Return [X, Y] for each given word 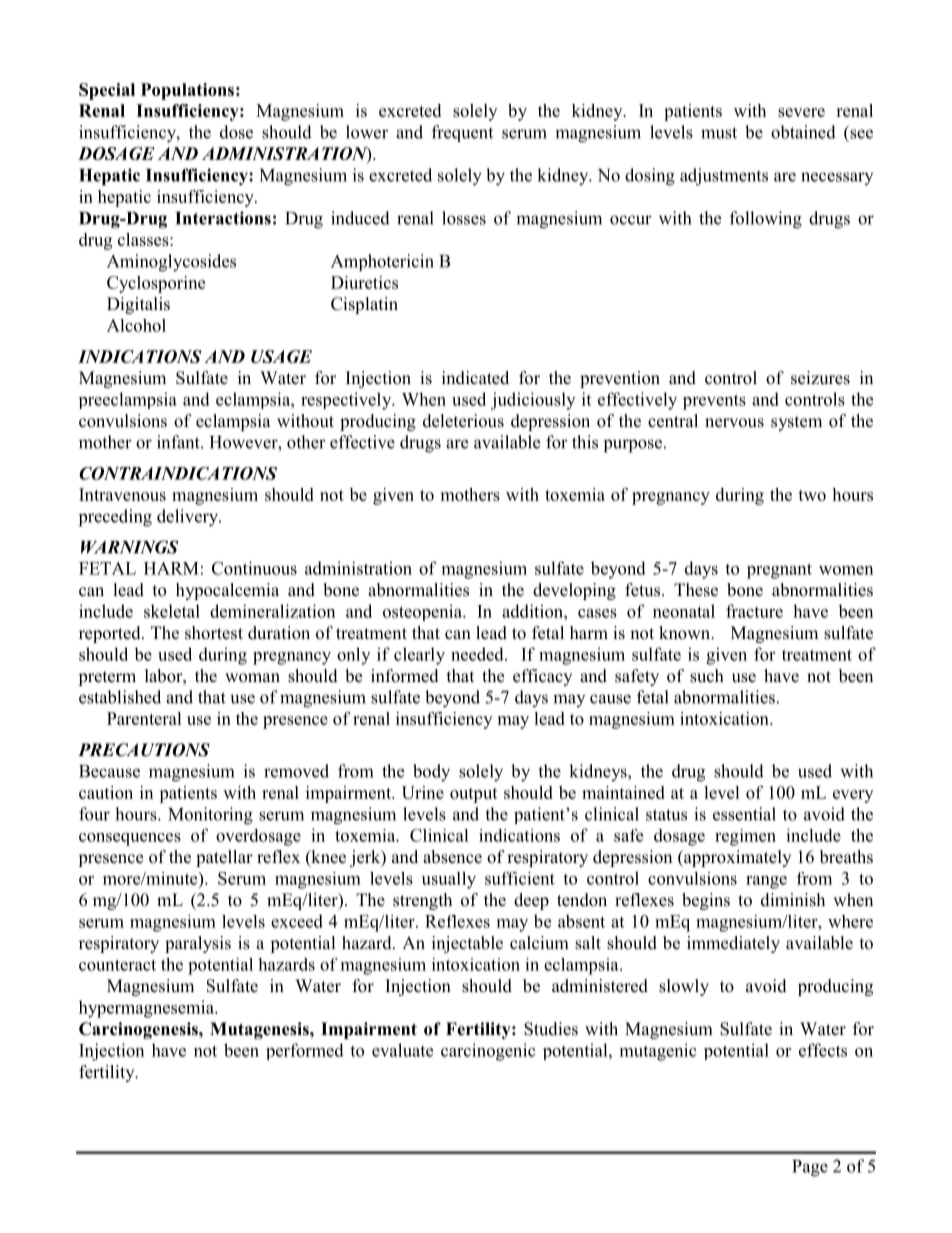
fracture [754, 611]
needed [478, 654]
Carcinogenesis [139, 1030]
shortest [214, 633]
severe [801, 112]
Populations [187, 91]
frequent [462, 133]
